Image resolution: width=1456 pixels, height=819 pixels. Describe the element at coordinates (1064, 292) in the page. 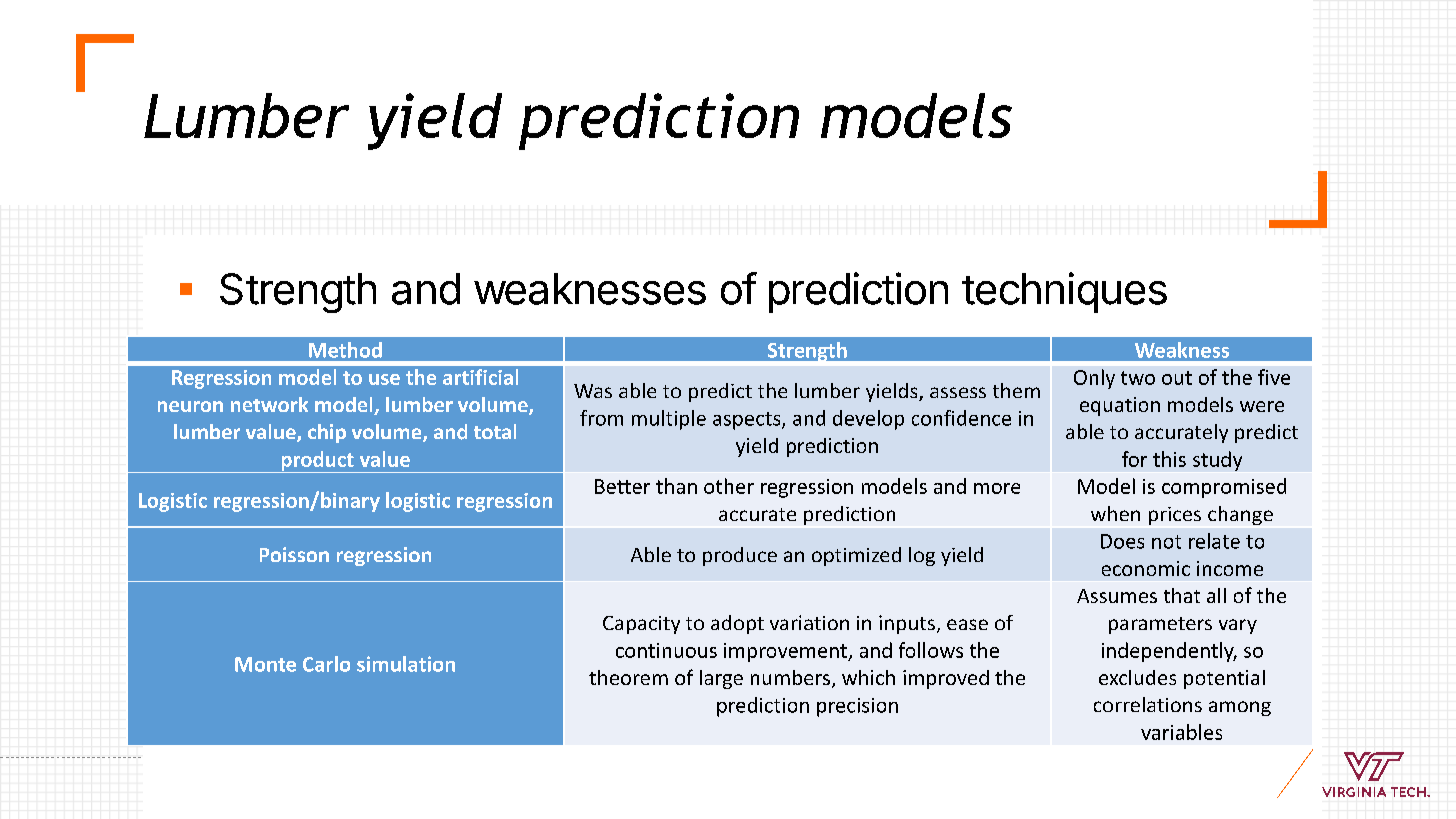

I see `techniques` at that location.
